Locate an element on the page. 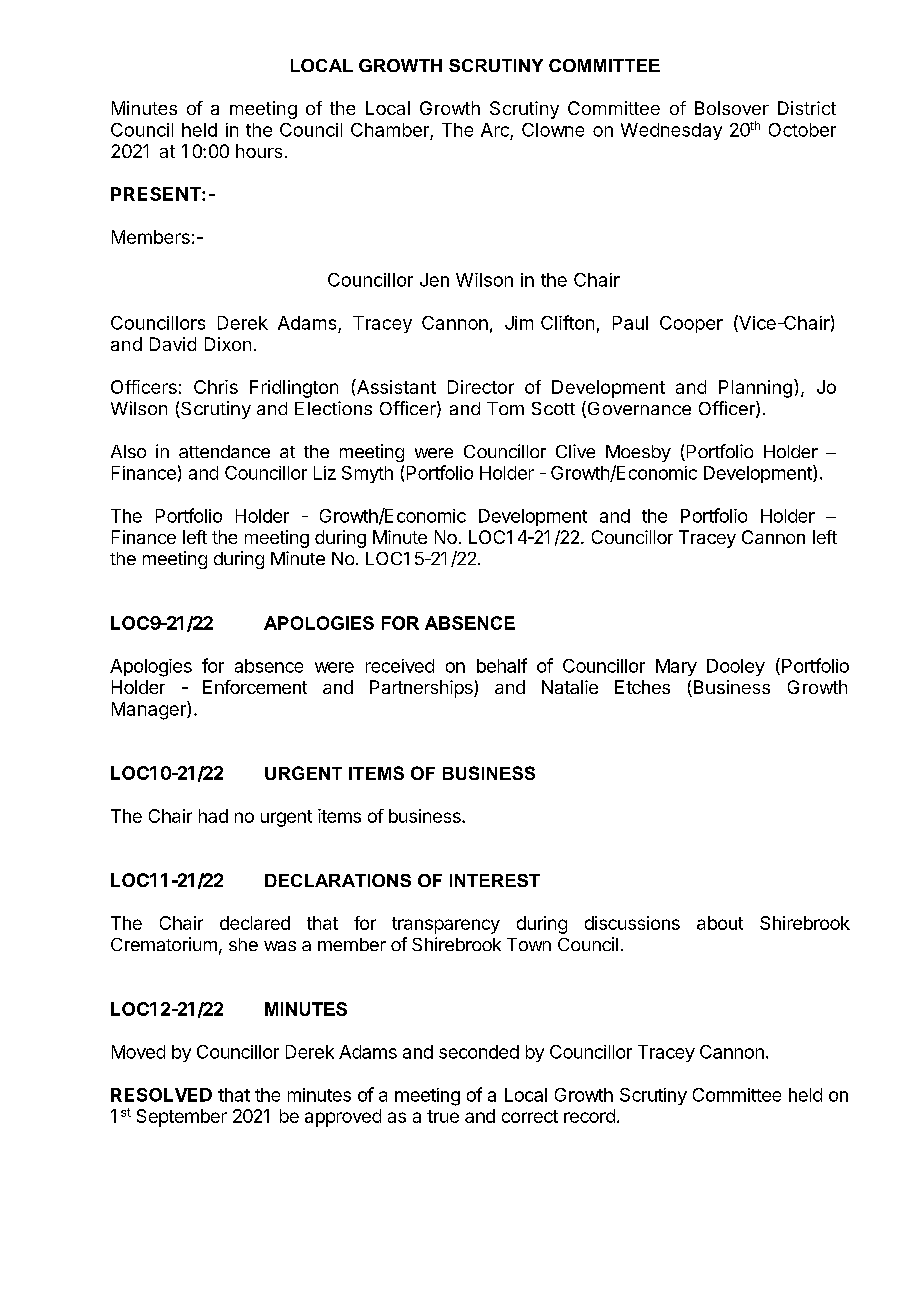 The width and height of the page is (924, 1308). record is located at coordinates (589, 1116).
